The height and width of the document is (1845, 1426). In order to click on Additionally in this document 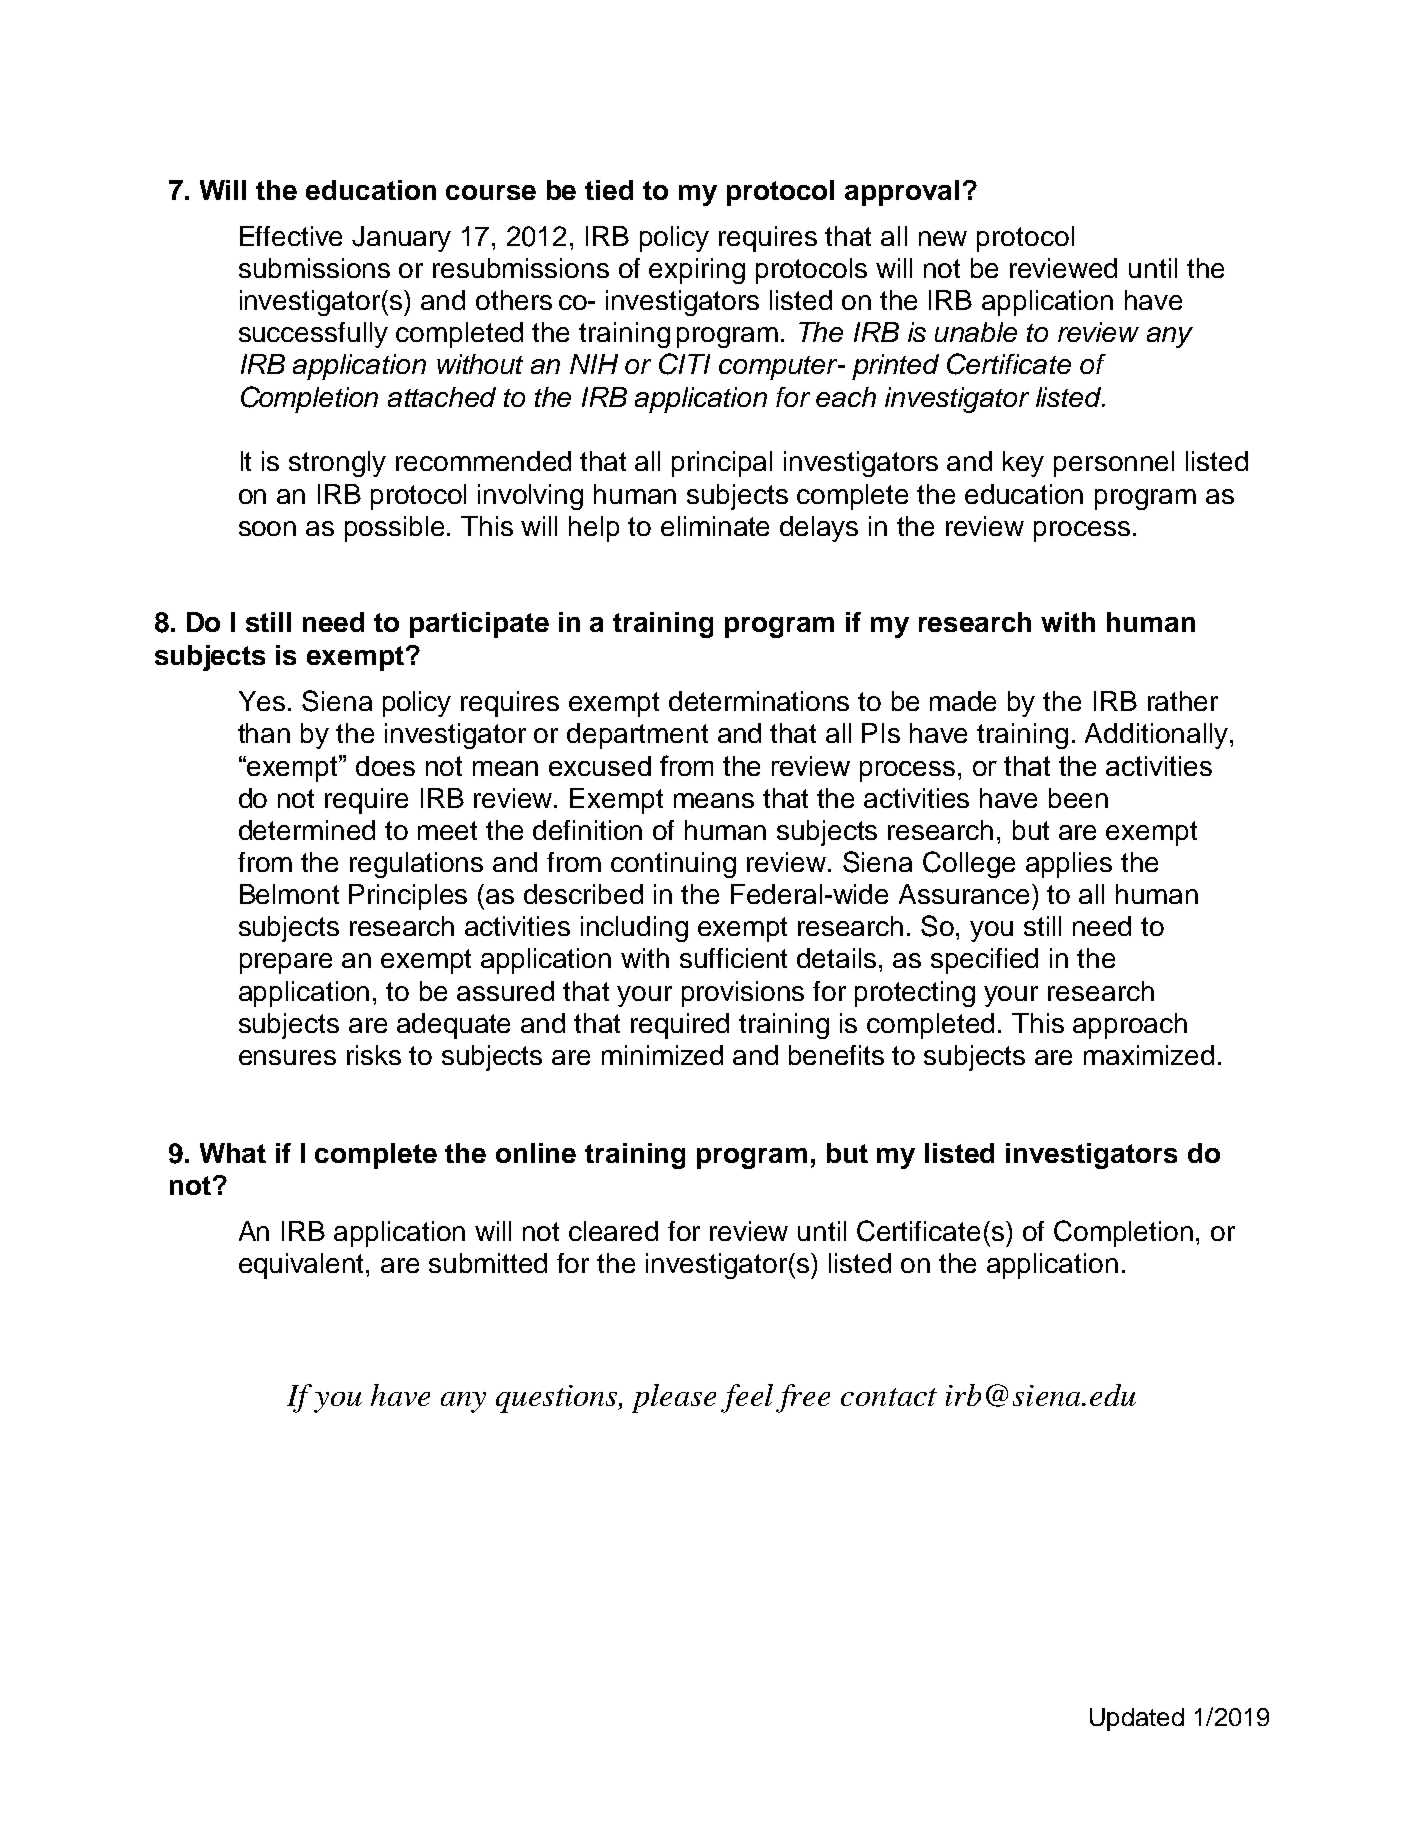, I will do `click(1156, 736)`.
